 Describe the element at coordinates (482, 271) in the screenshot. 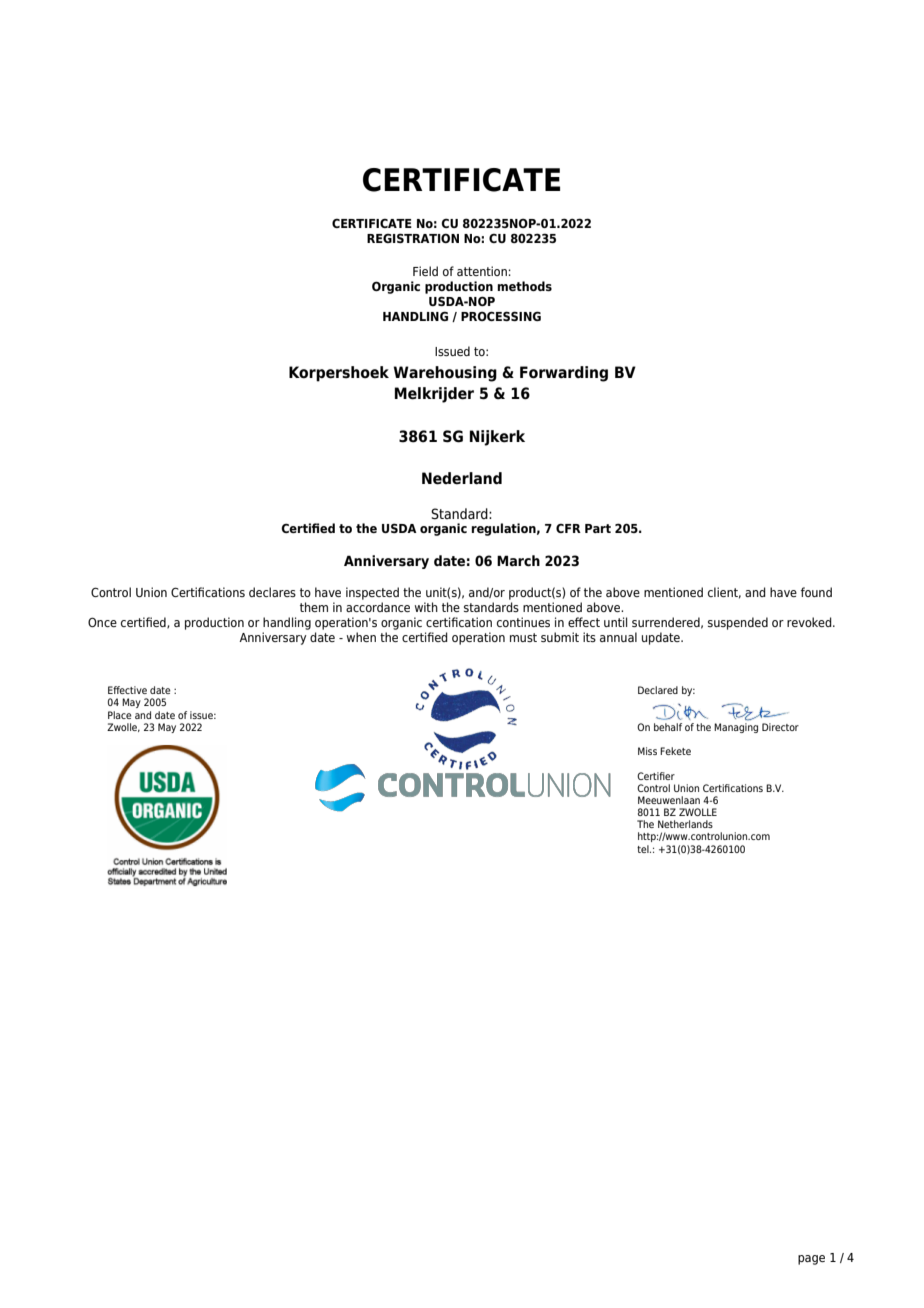

I see `attention` at that location.
